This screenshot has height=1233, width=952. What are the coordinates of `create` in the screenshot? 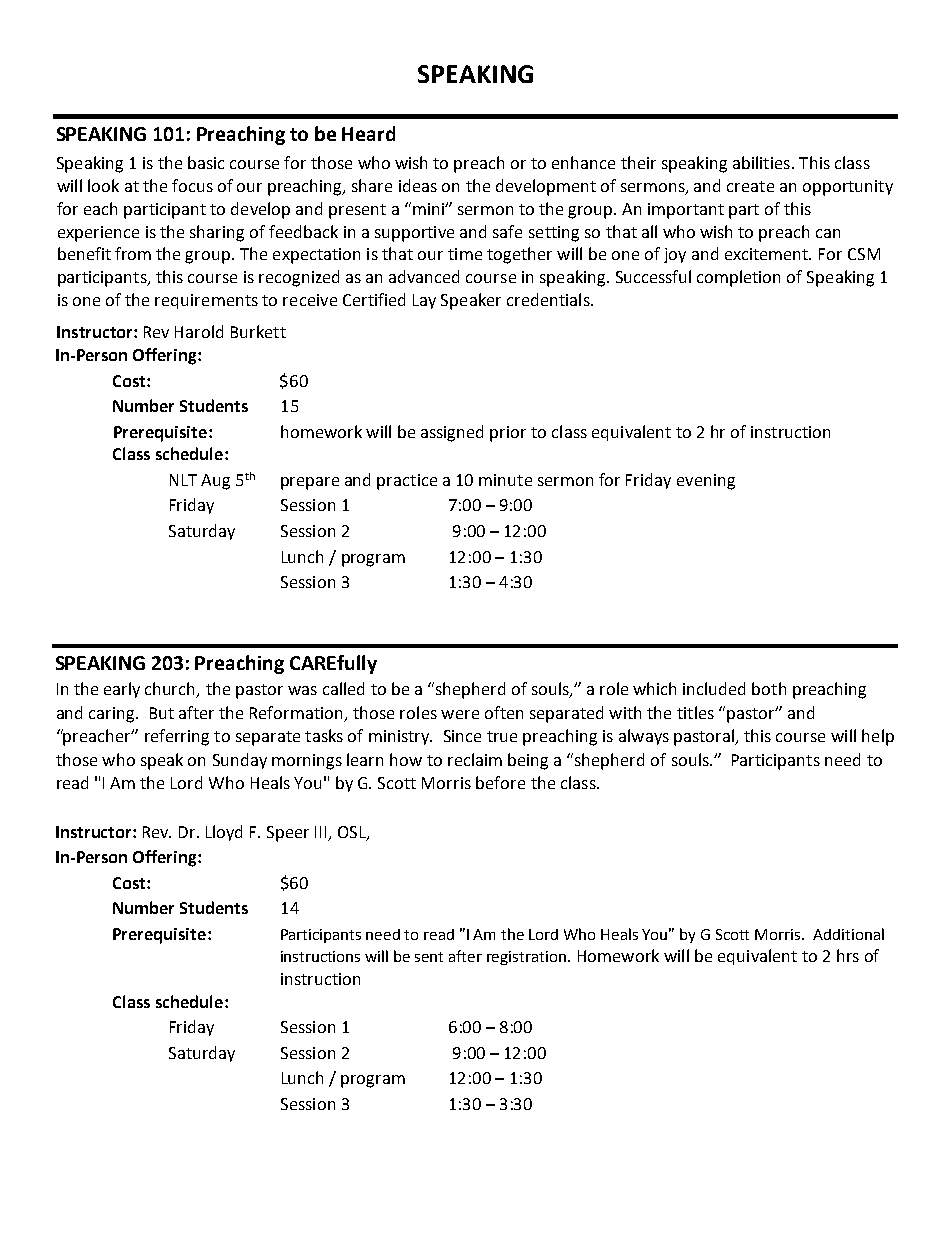 It's located at (750, 186).
